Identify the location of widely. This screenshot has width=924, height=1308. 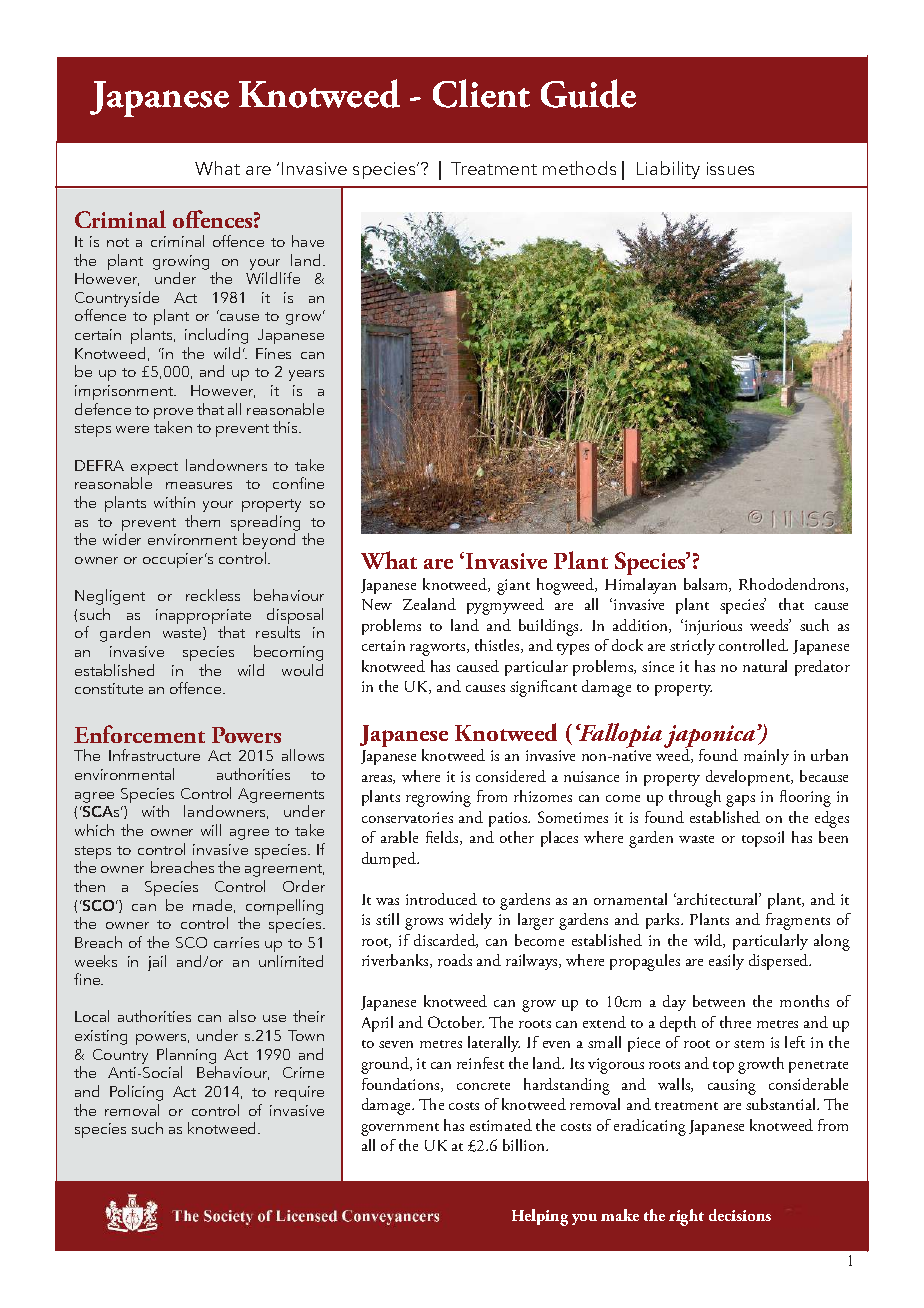
(470, 921).
